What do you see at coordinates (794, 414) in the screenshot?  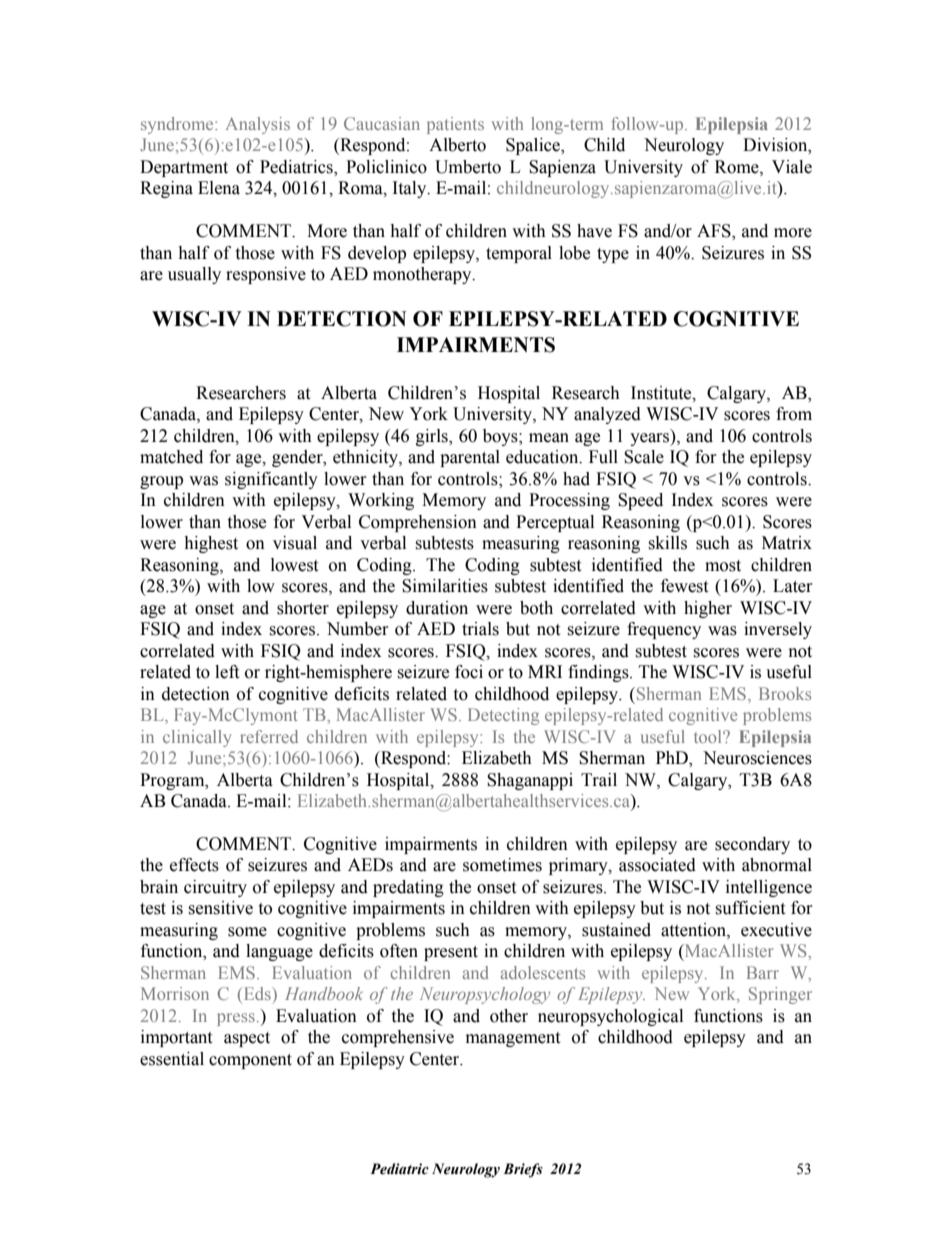 I see `from` at bounding box center [794, 414].
